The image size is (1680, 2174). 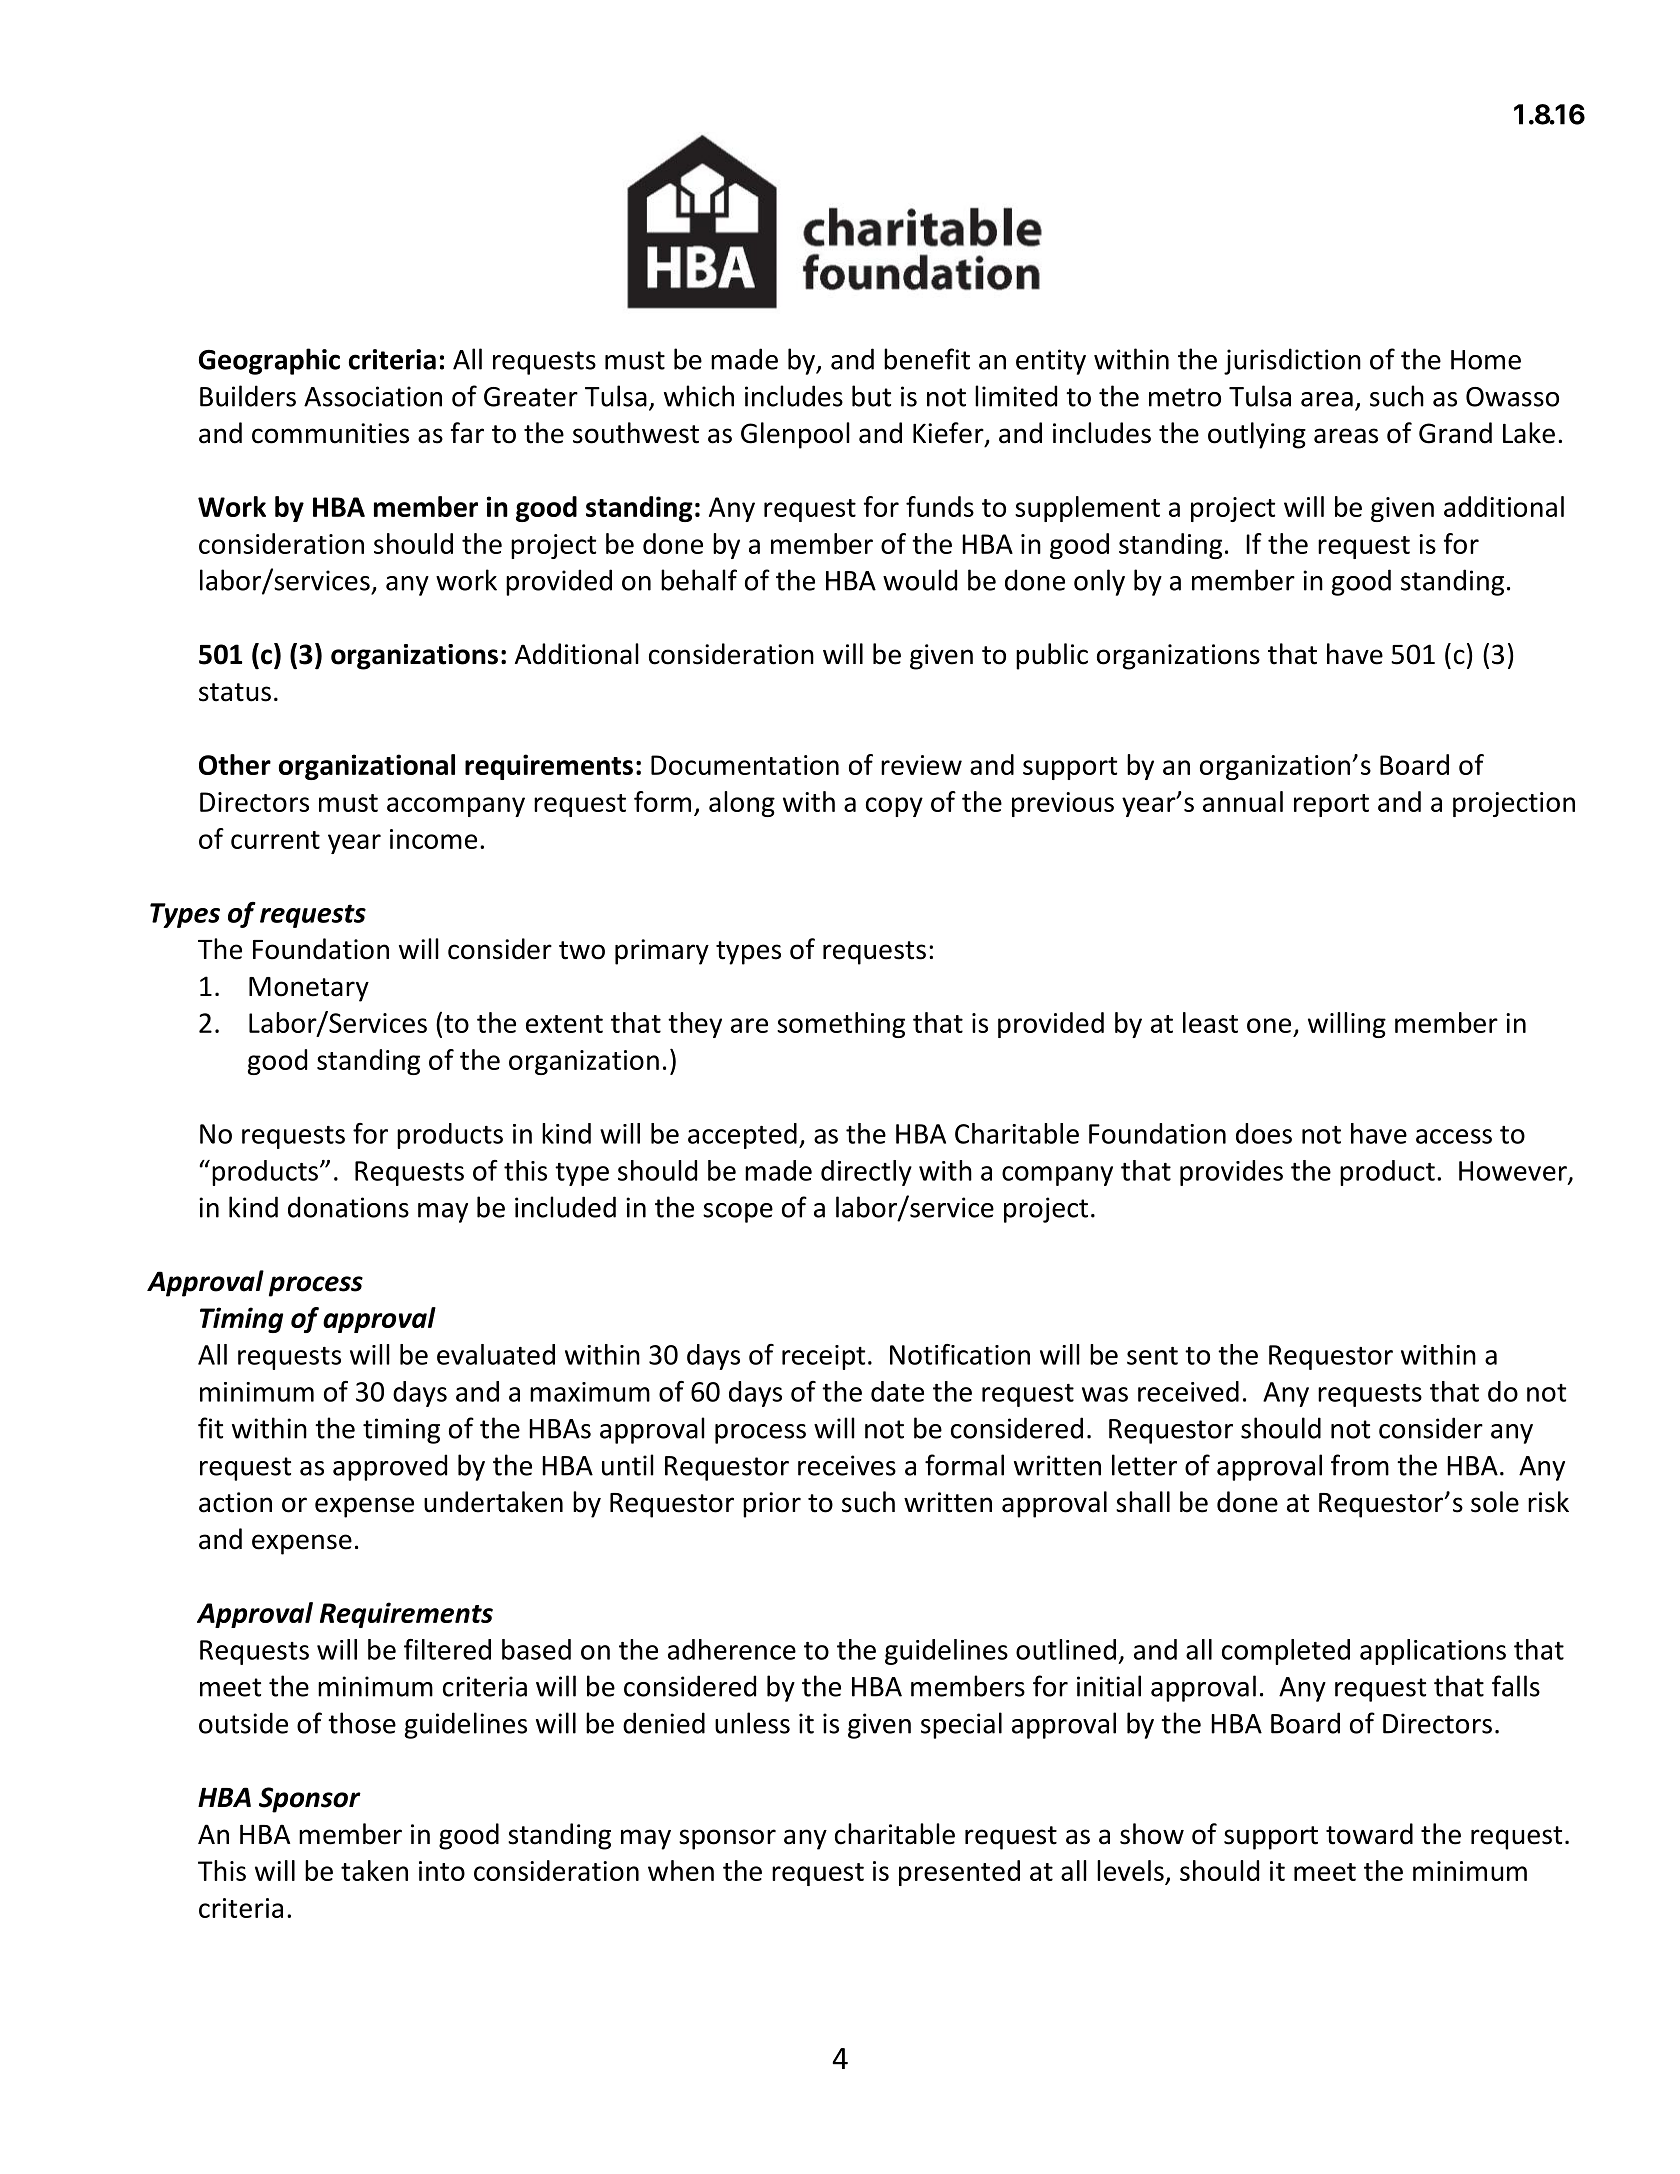 What do you see at coordinates (1360, 1465) in the document?
I see `from` at bounding box center [1360, 1465].
